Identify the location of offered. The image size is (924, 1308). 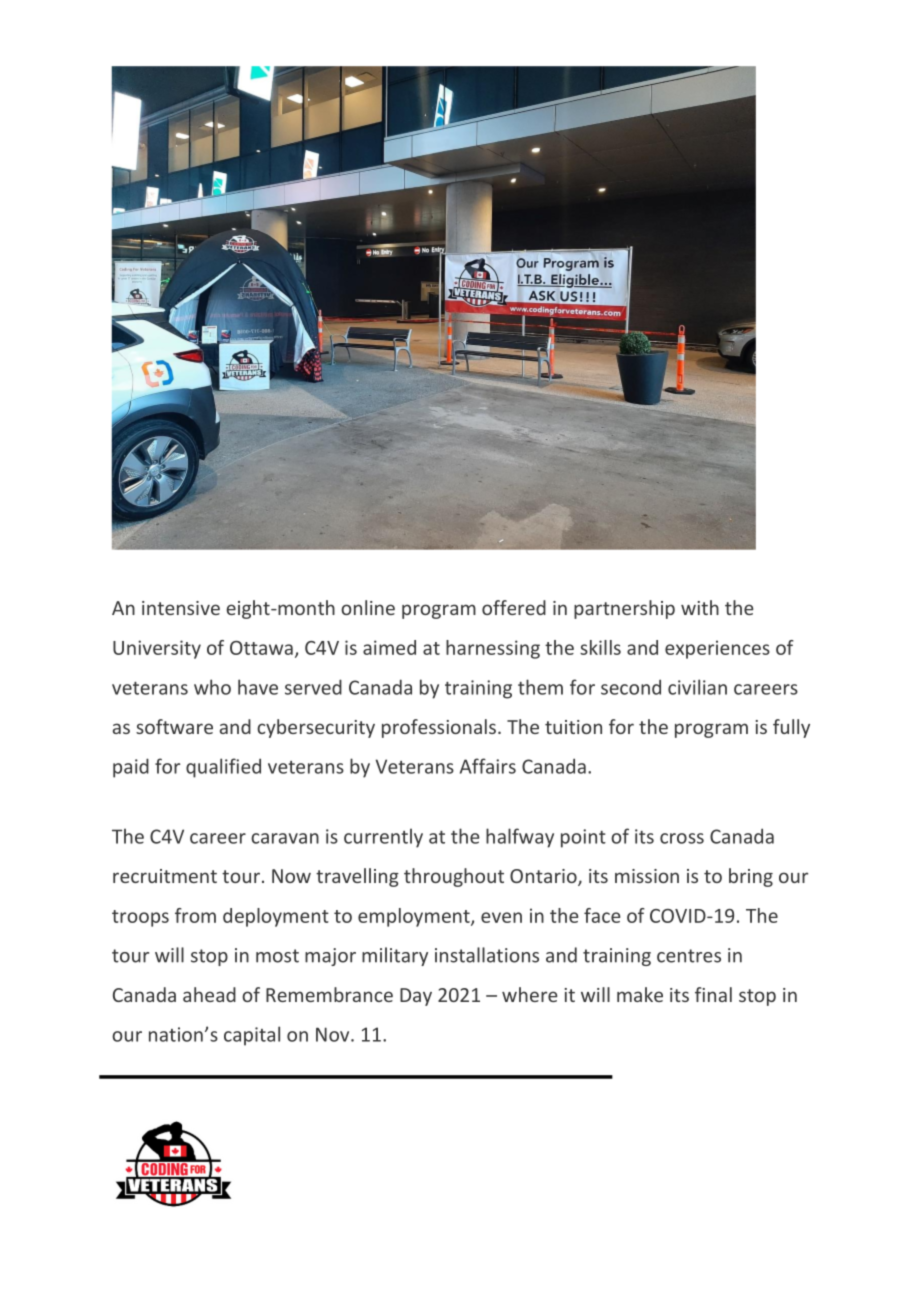
(514, 607).
